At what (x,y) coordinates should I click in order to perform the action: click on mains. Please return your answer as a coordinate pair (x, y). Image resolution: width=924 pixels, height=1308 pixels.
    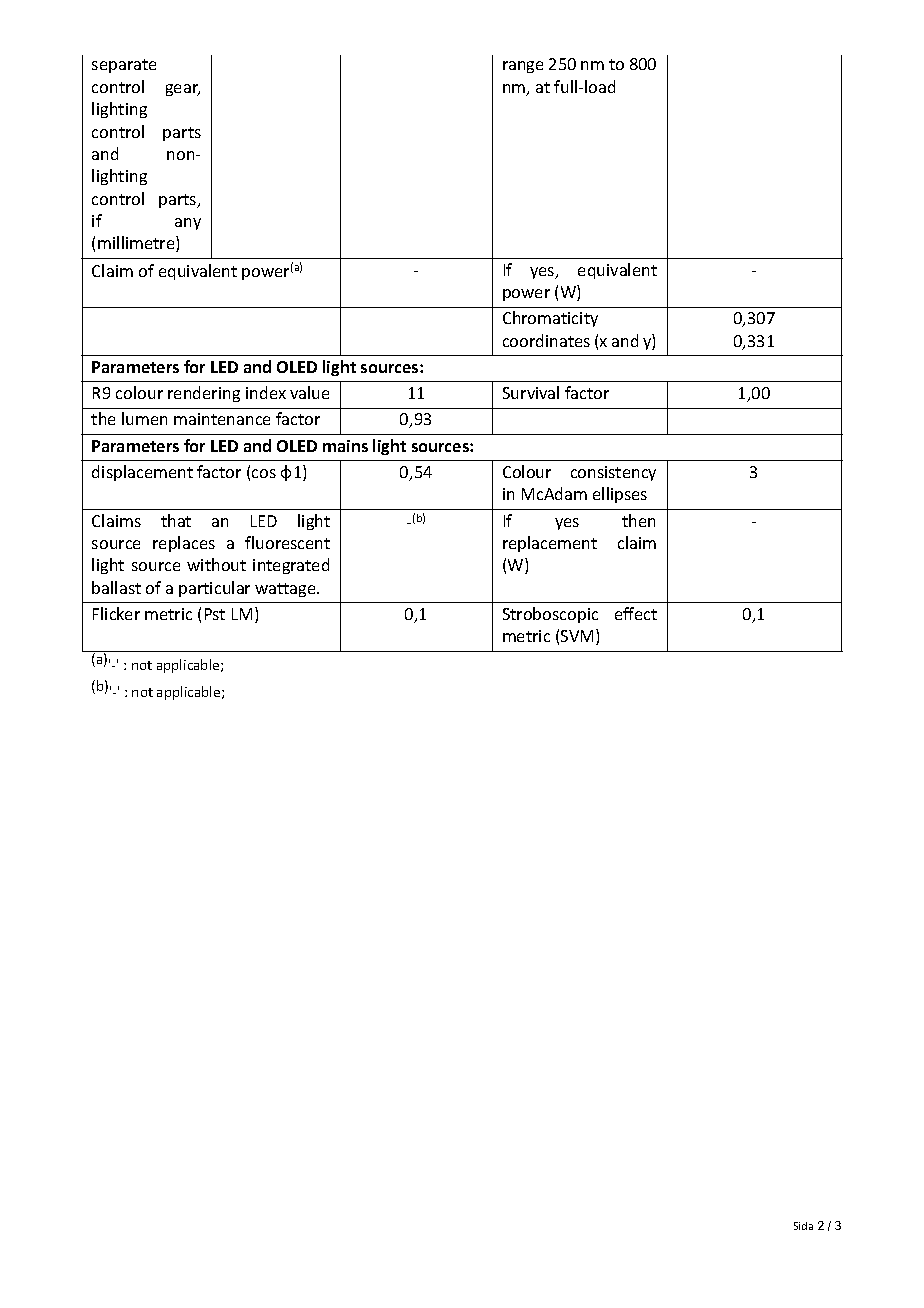
    Looking at the image, I should click on (345, 446).
